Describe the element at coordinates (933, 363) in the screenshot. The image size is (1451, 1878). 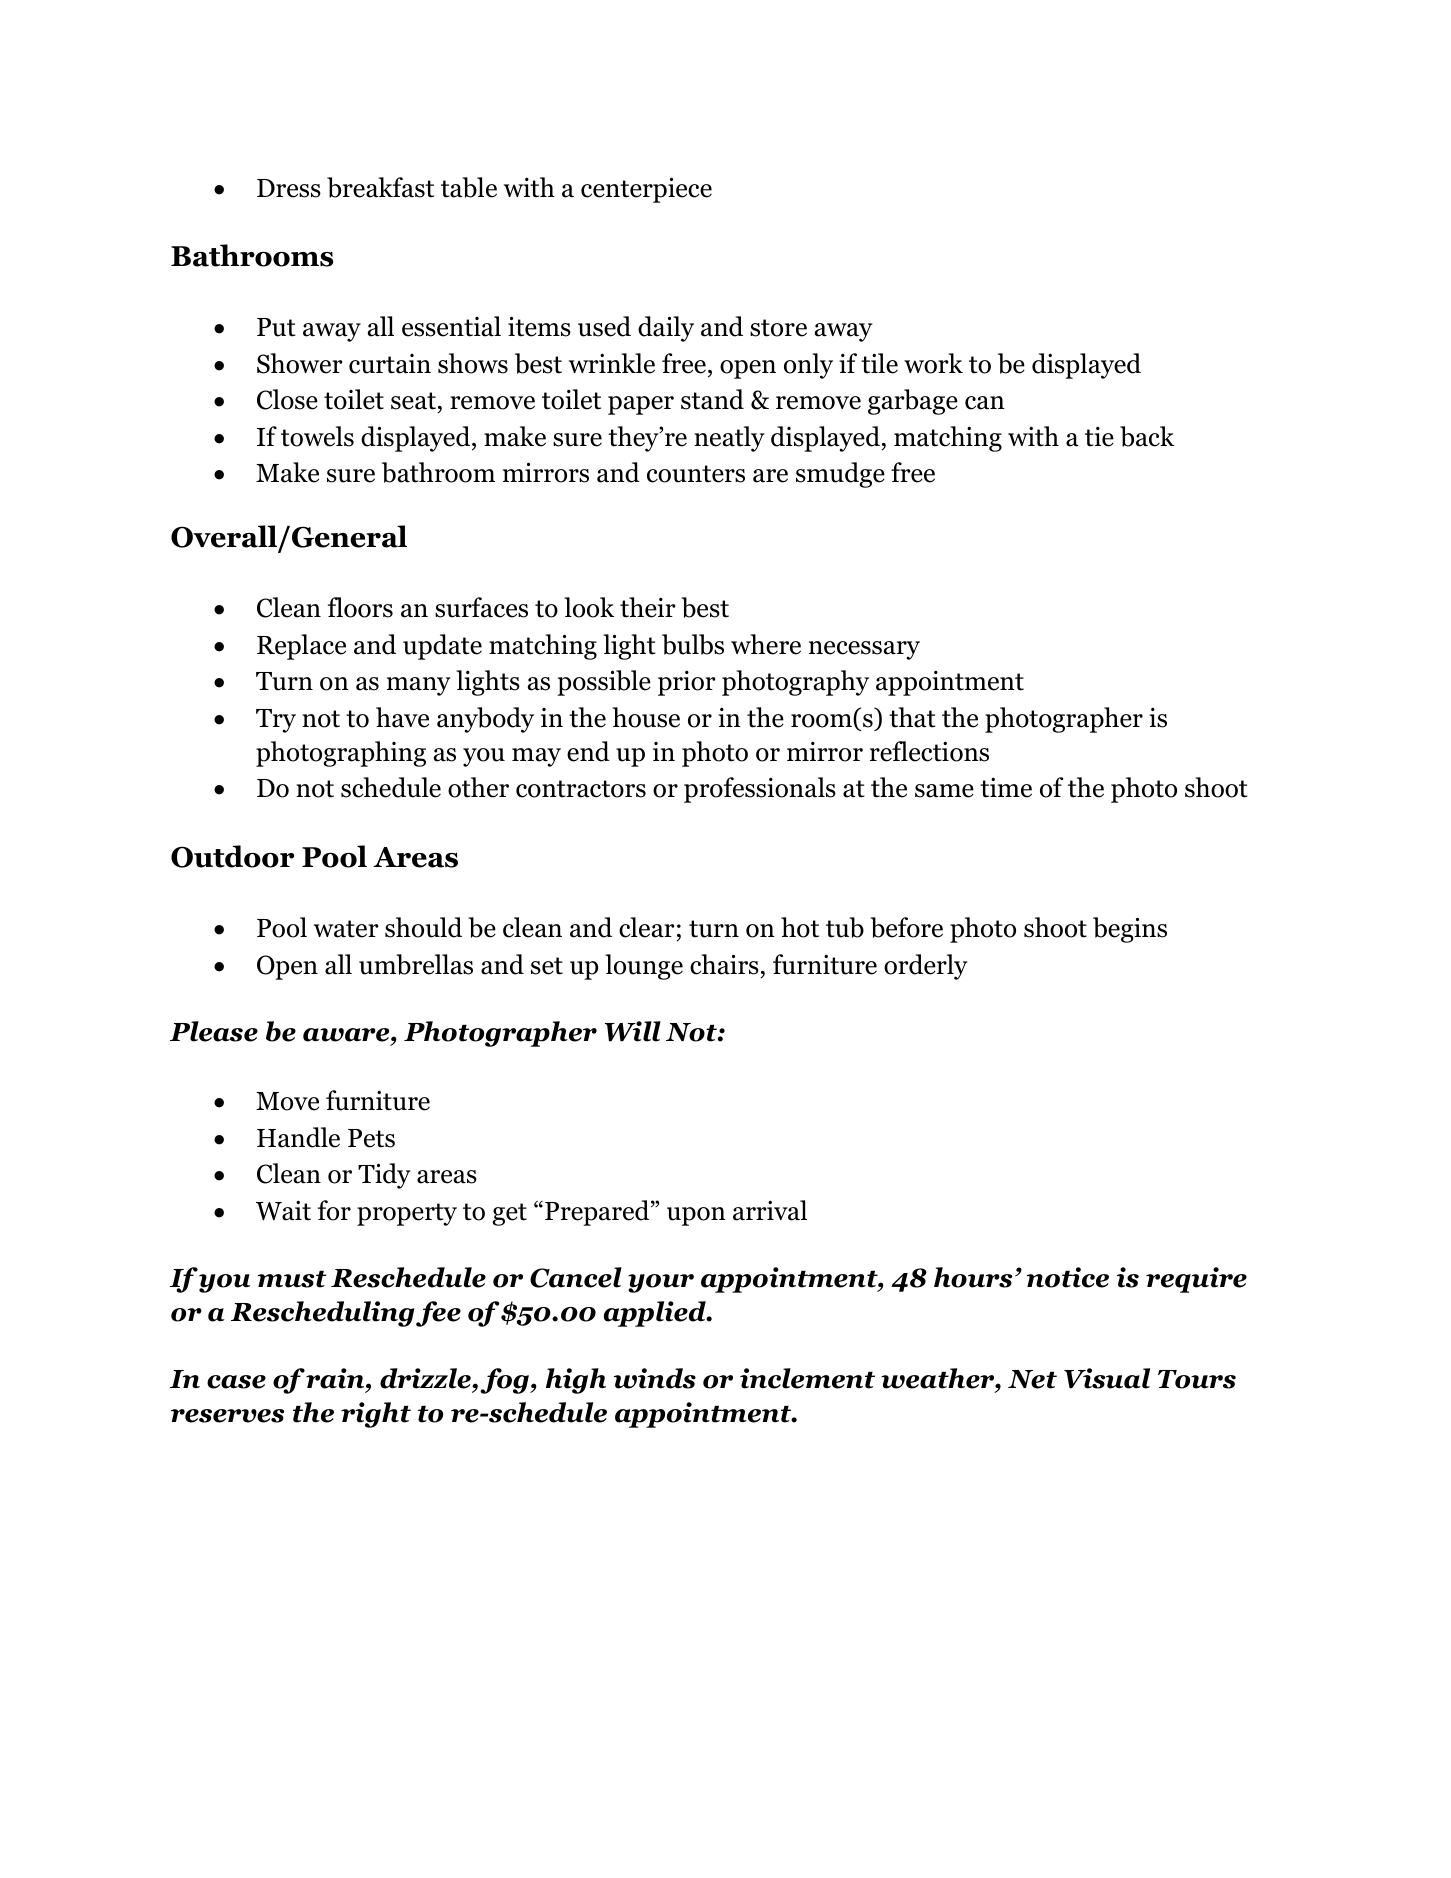
I see `work` at that location.
